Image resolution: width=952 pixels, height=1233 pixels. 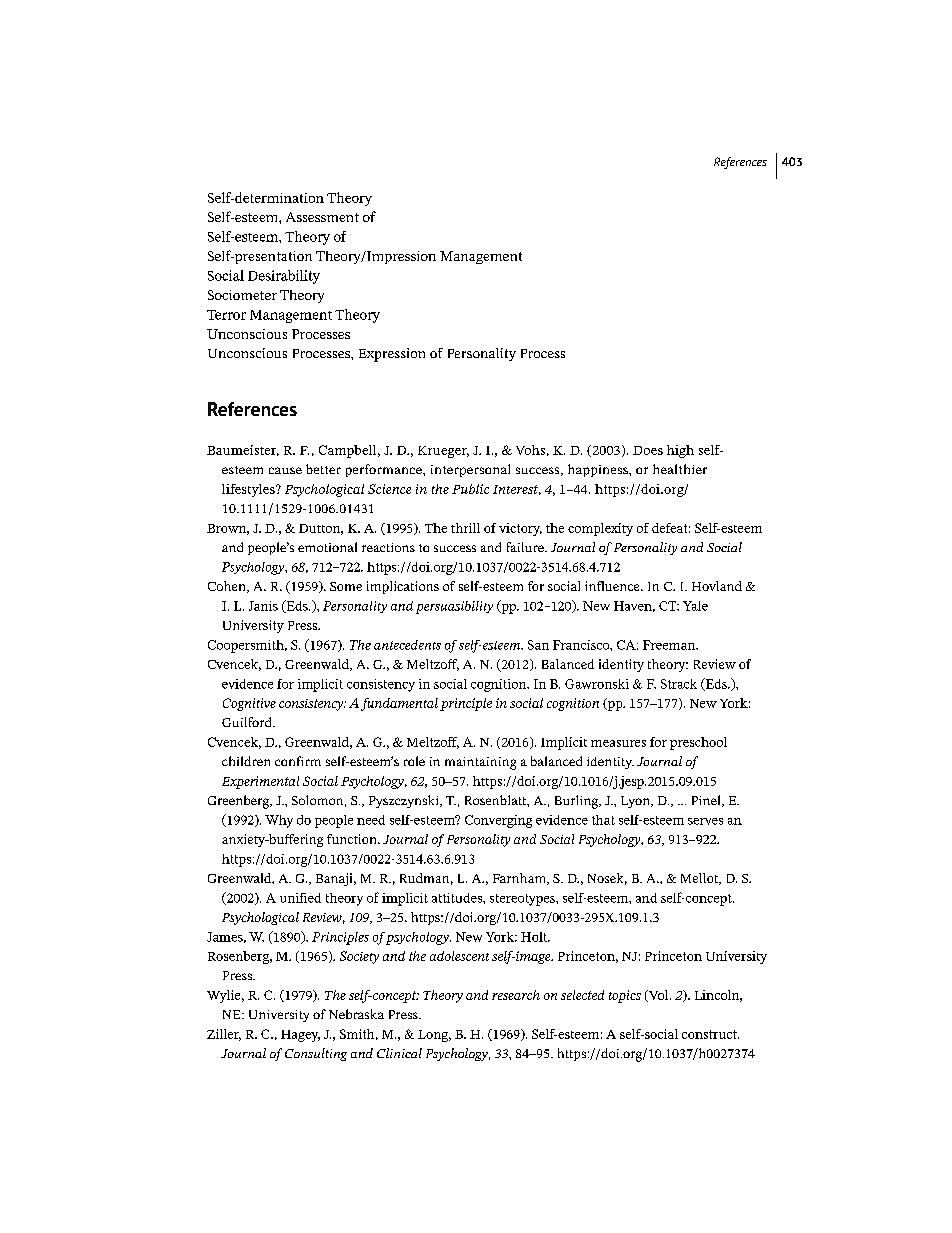 What do you see at coordinates (705, 821) in the document?
I see `serves` at bounding box center [705, 821].
